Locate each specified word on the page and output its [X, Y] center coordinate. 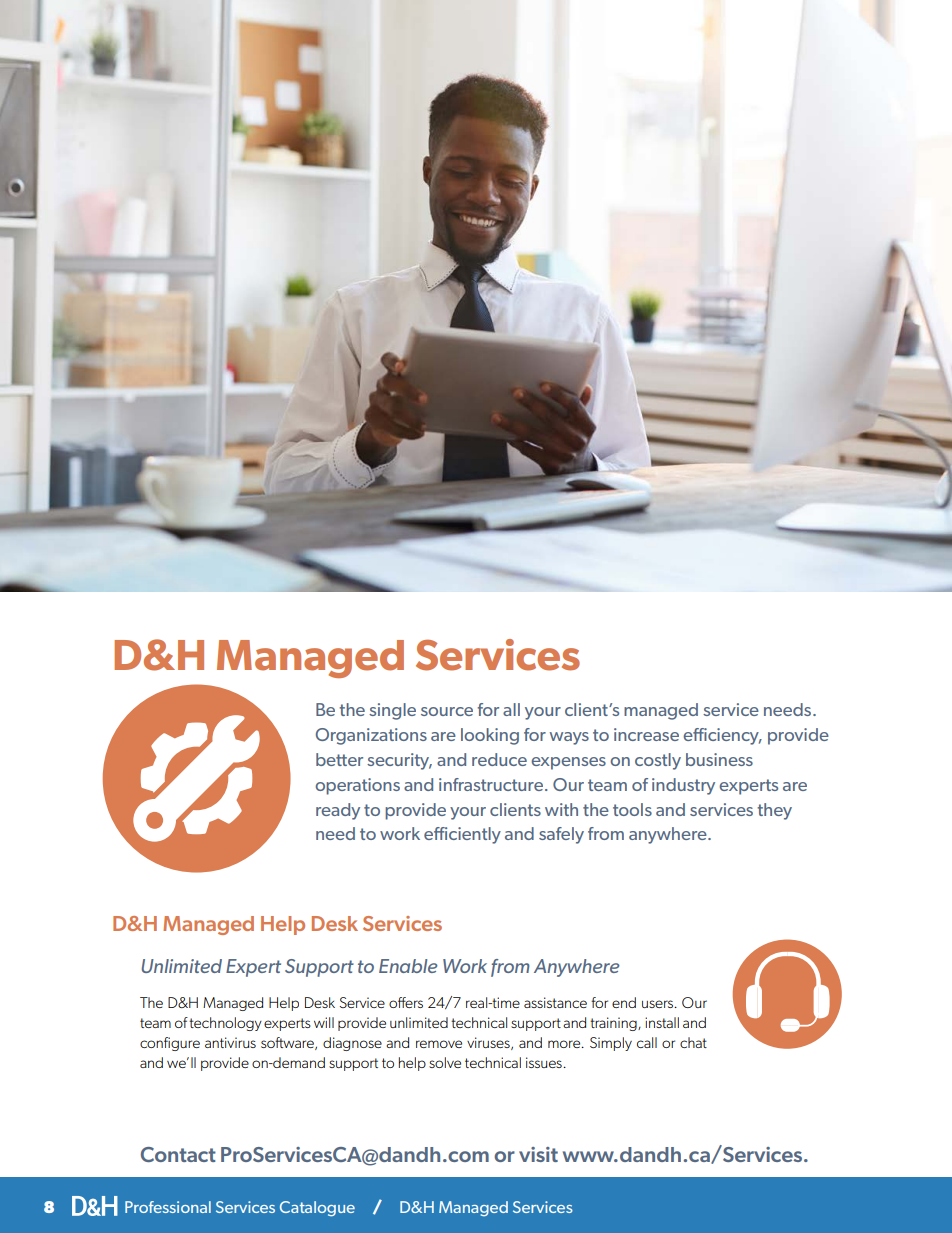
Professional [168, 1207]
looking [490, 736]
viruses [489, 1043]
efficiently [462, 835]
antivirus [230, 1042]
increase [646, 734]
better [339, 759]
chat [693, 1042]
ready [338, 811]
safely [561, 835]
